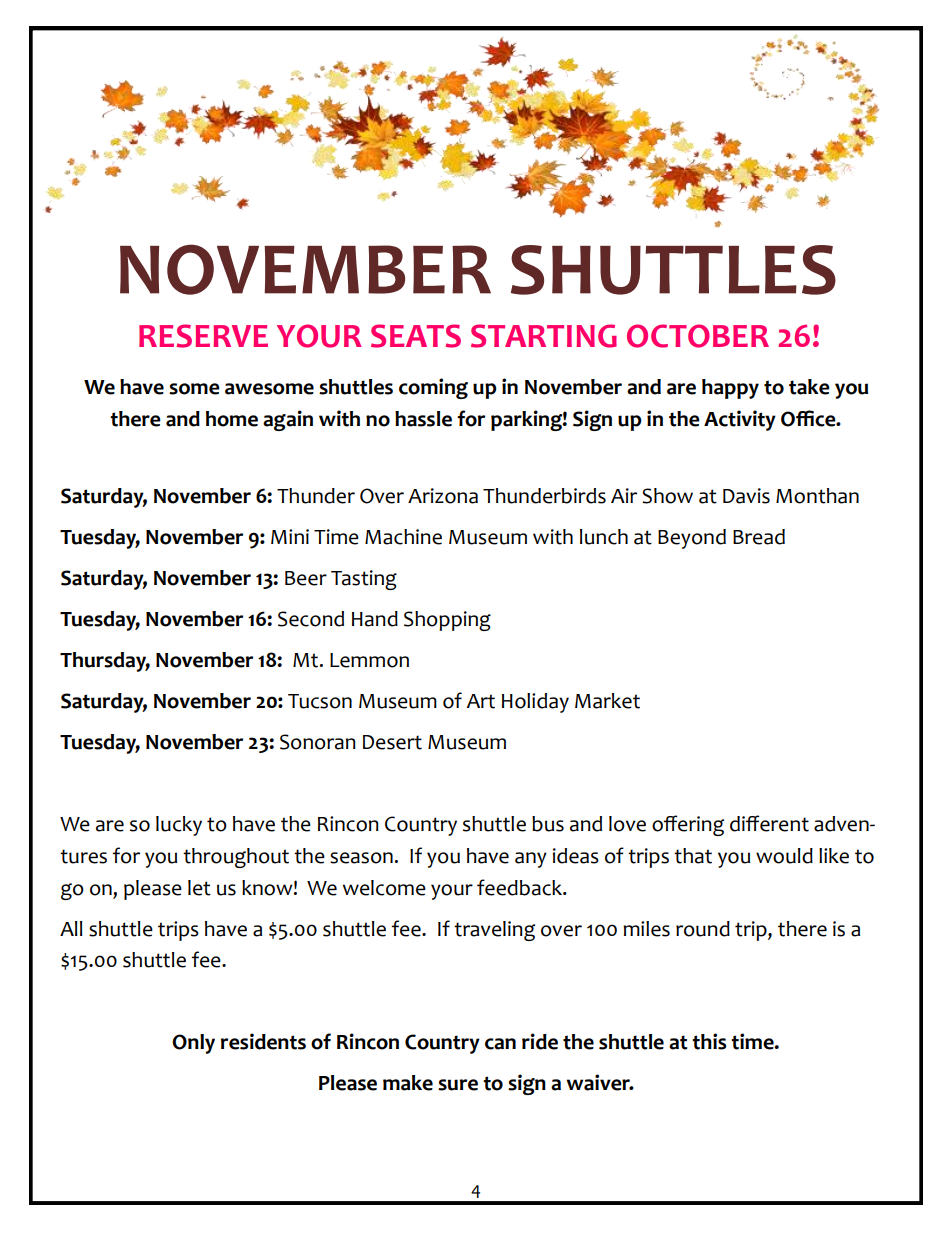 The image size is (952, 1233). I want to click on happy, so click(730, 389).
